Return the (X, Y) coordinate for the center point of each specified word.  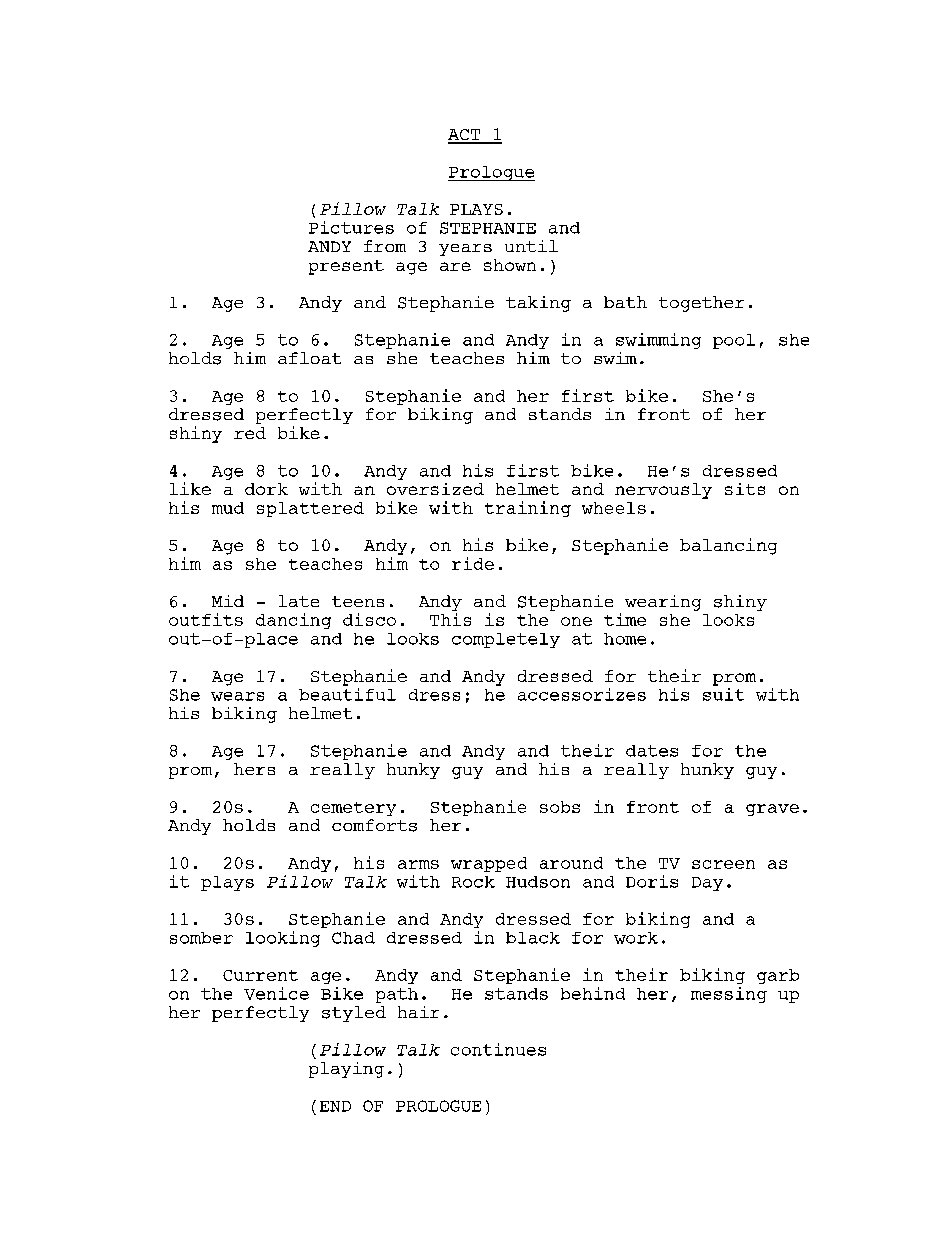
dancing (293, 621)
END (335, 1106)
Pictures (351, 227)
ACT (465, 136)
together (701, 304)
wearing (663, 603)
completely (506, 640)
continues (498, 1049)
